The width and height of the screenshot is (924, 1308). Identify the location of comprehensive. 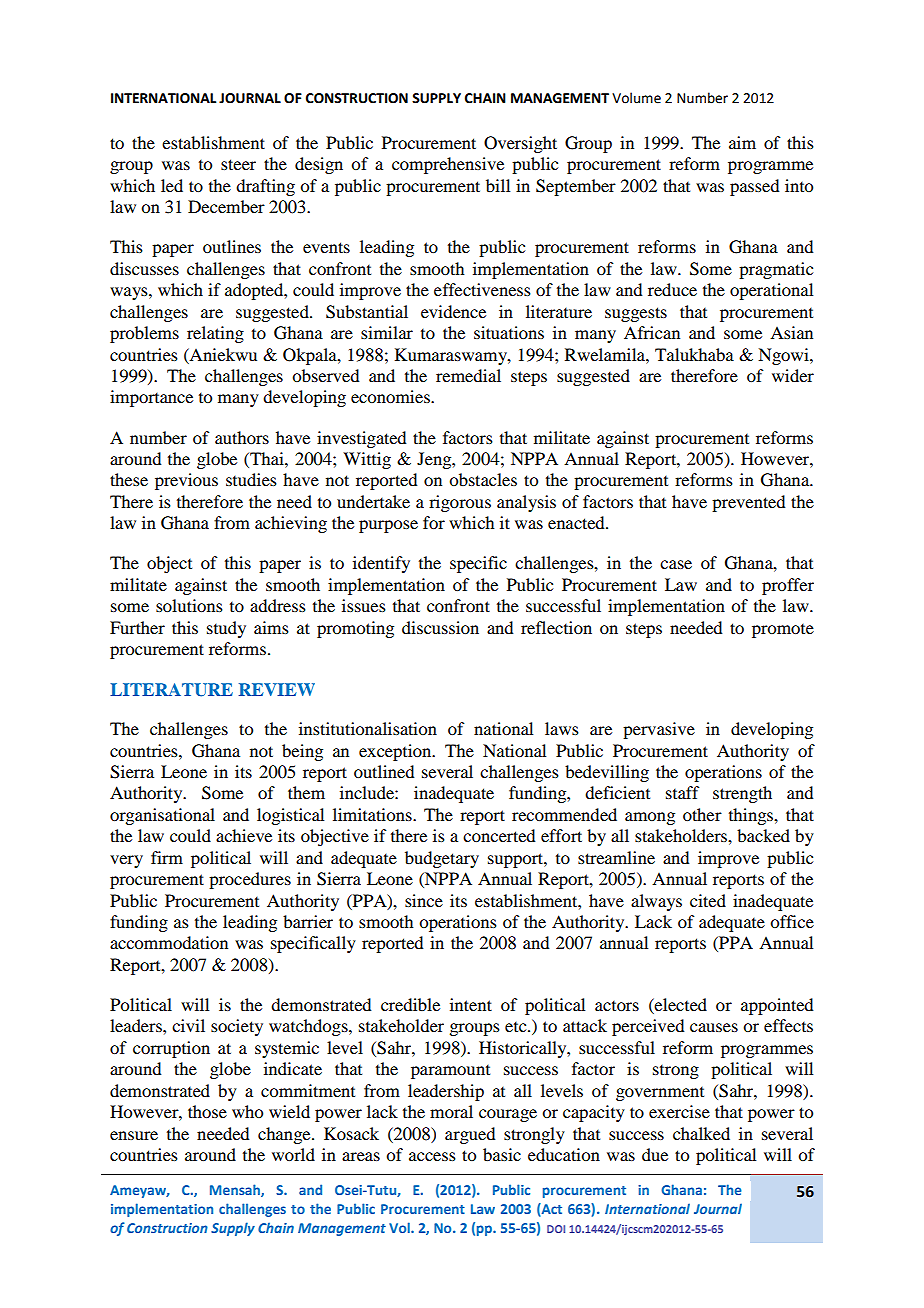
(448, 165).
